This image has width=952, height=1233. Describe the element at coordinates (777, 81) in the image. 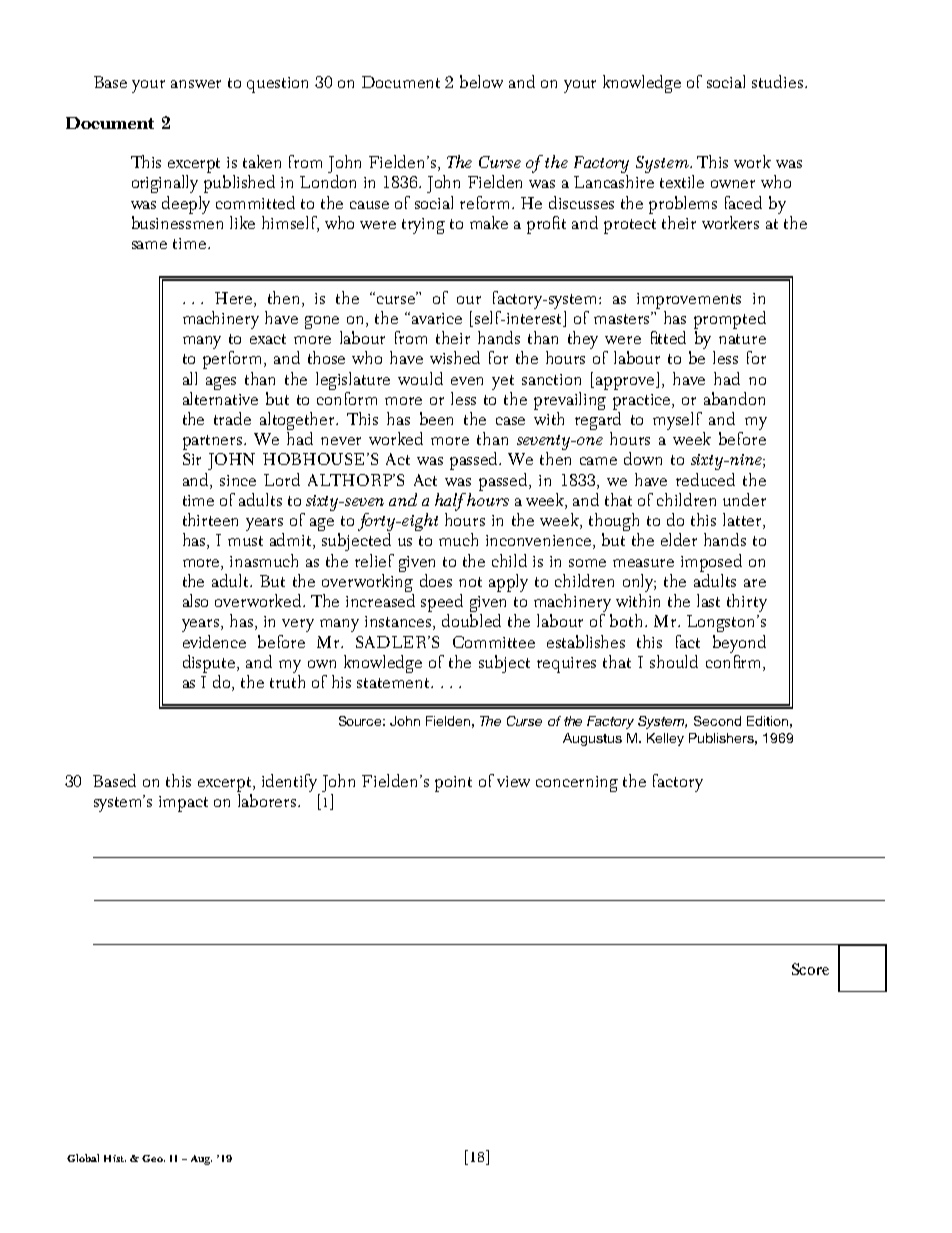

I see `studies` at that location.
